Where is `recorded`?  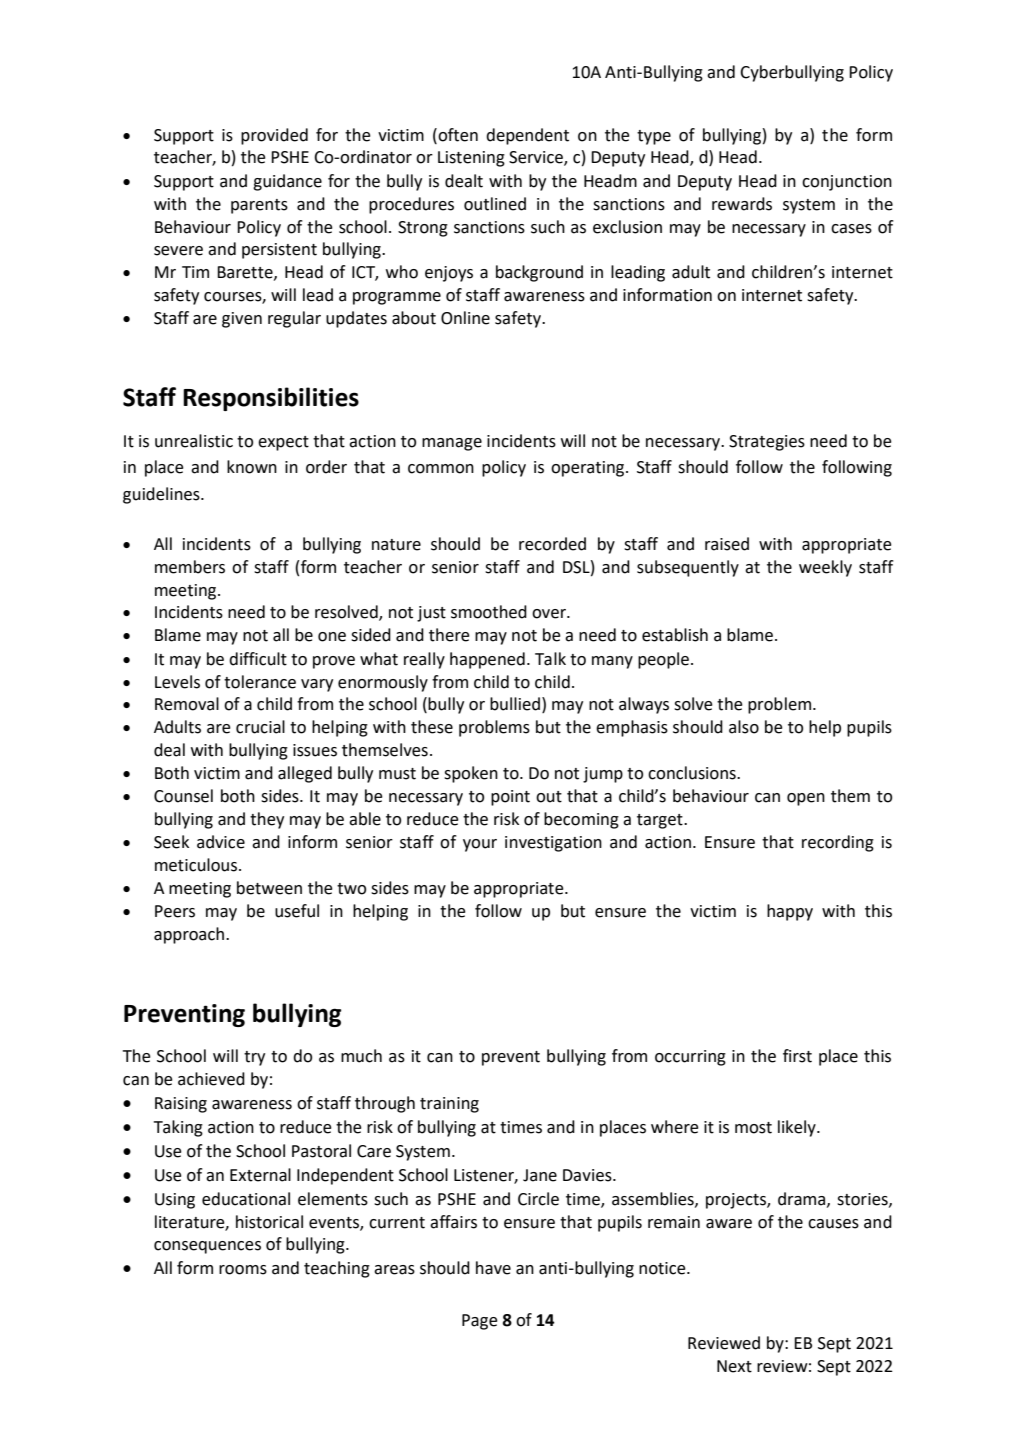 recorded is located at coordinates (552, 544).
